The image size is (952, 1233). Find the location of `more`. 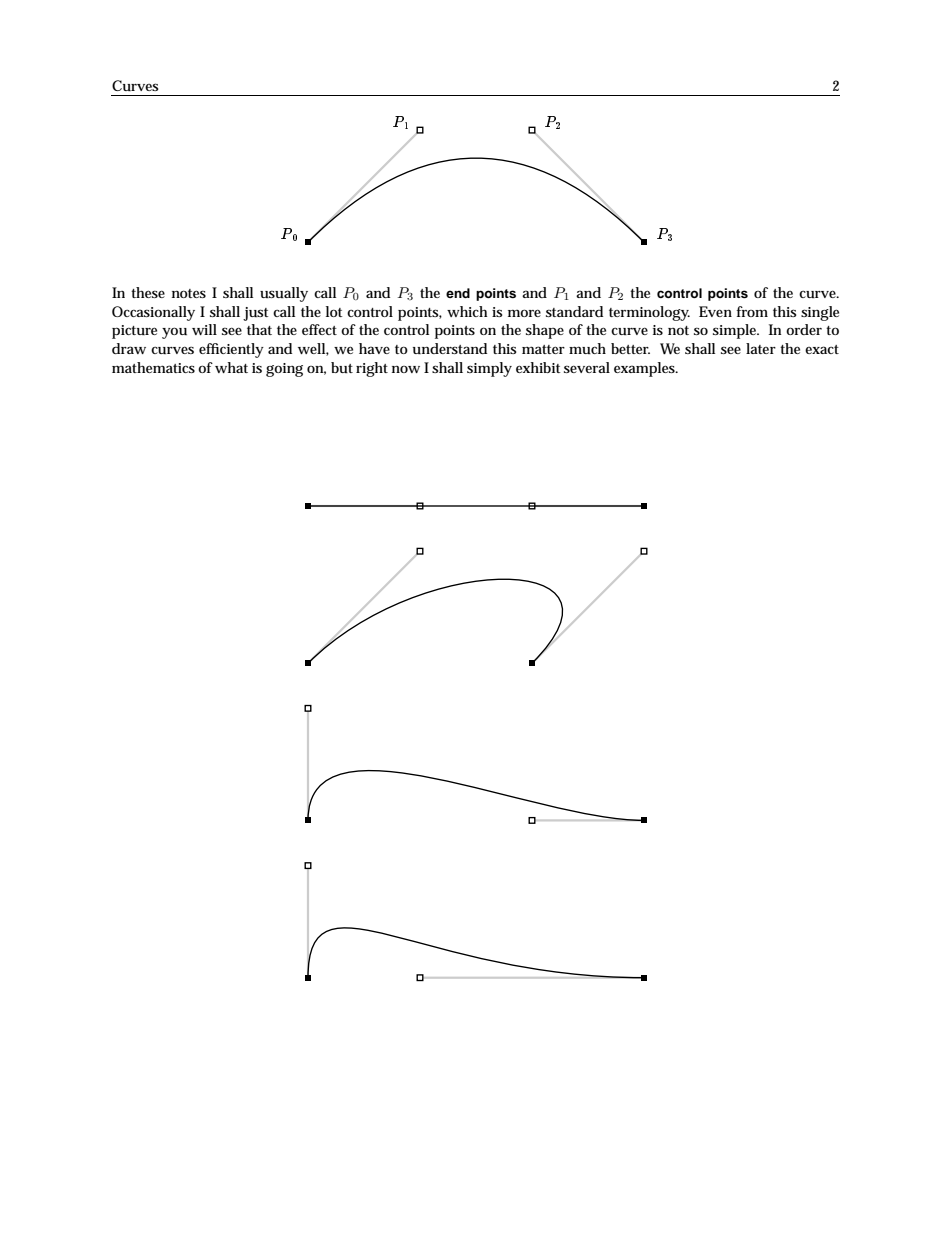

more is located at coordinates (524, 313).
